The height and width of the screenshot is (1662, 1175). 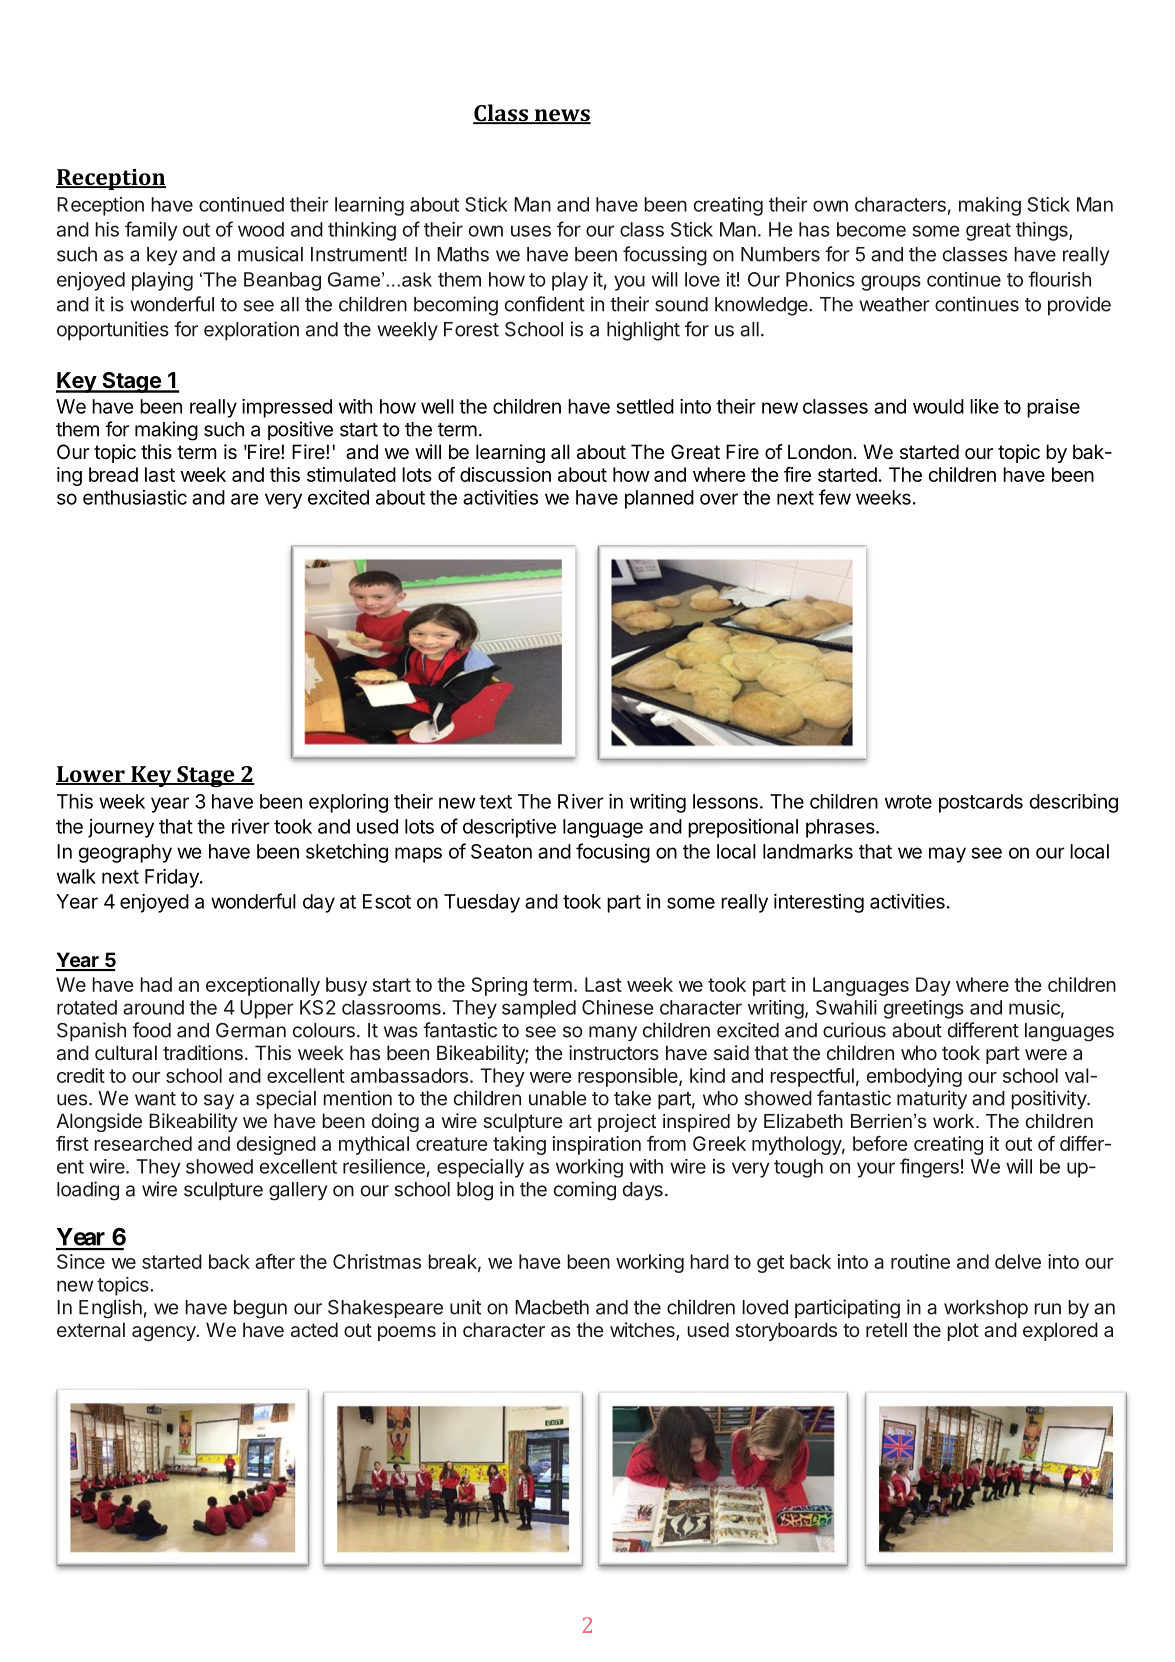 What do you see at coordinates (552, 1307) in the screenshot?
I see `Macbeth` at bounding box center [552, 1307].
